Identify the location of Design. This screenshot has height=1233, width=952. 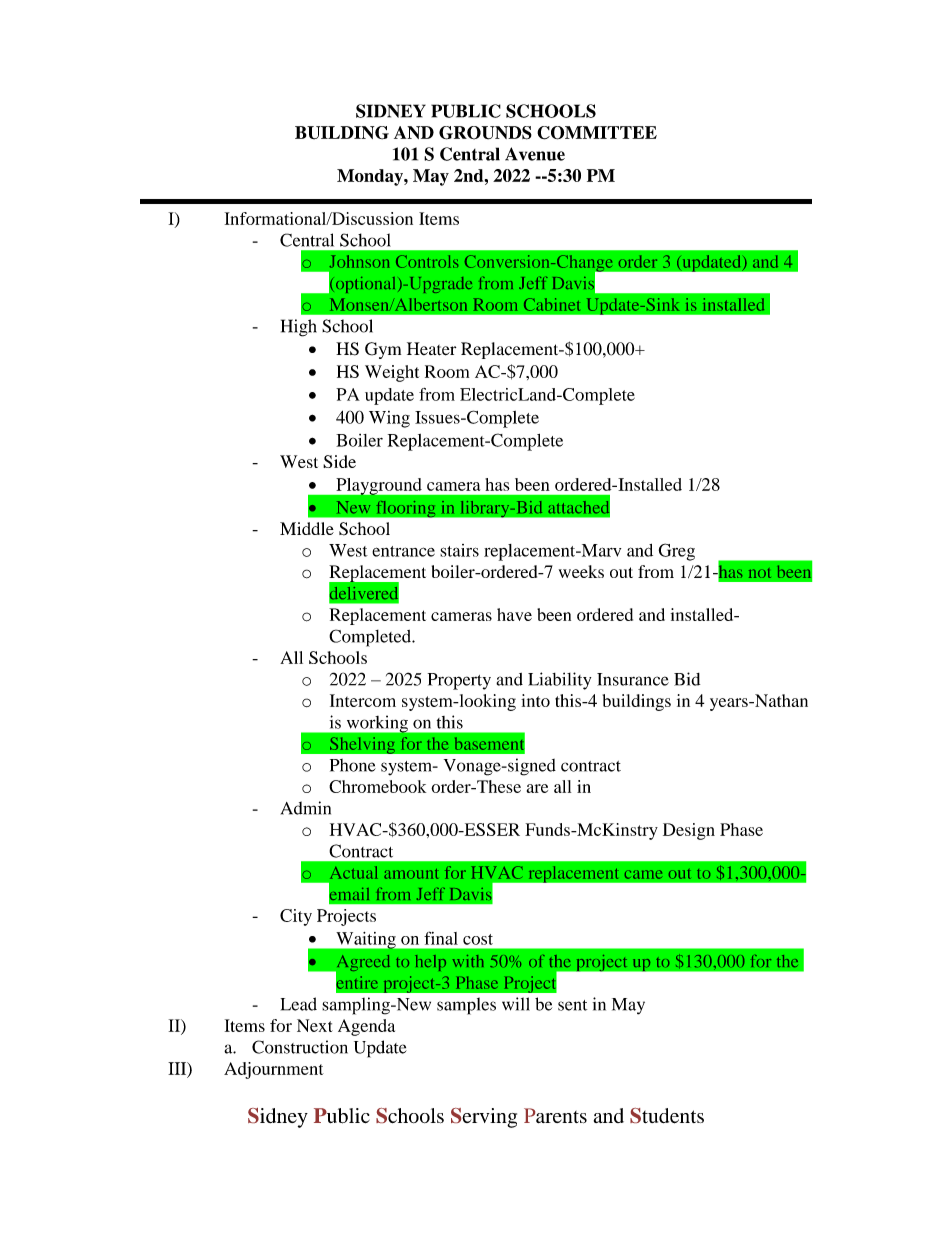
(689, 831).
